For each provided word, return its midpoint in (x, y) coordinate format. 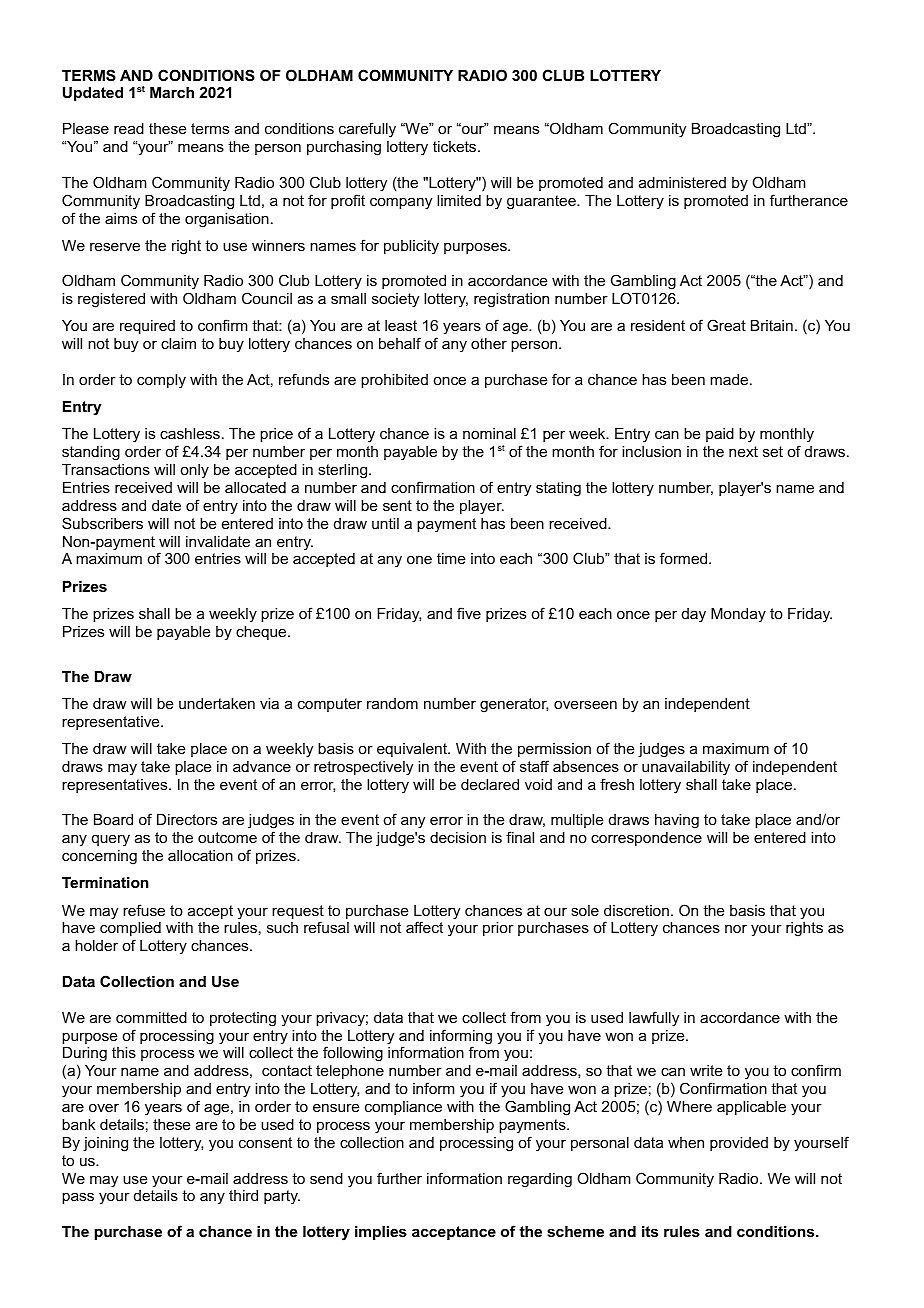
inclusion (651, 451)
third (243, 1195)
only (194, 471)
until (385, 523)
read (129, 128)
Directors (187, 819)
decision (458, 837)
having (677, 821)
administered (682, 182)
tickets (456, 146)
